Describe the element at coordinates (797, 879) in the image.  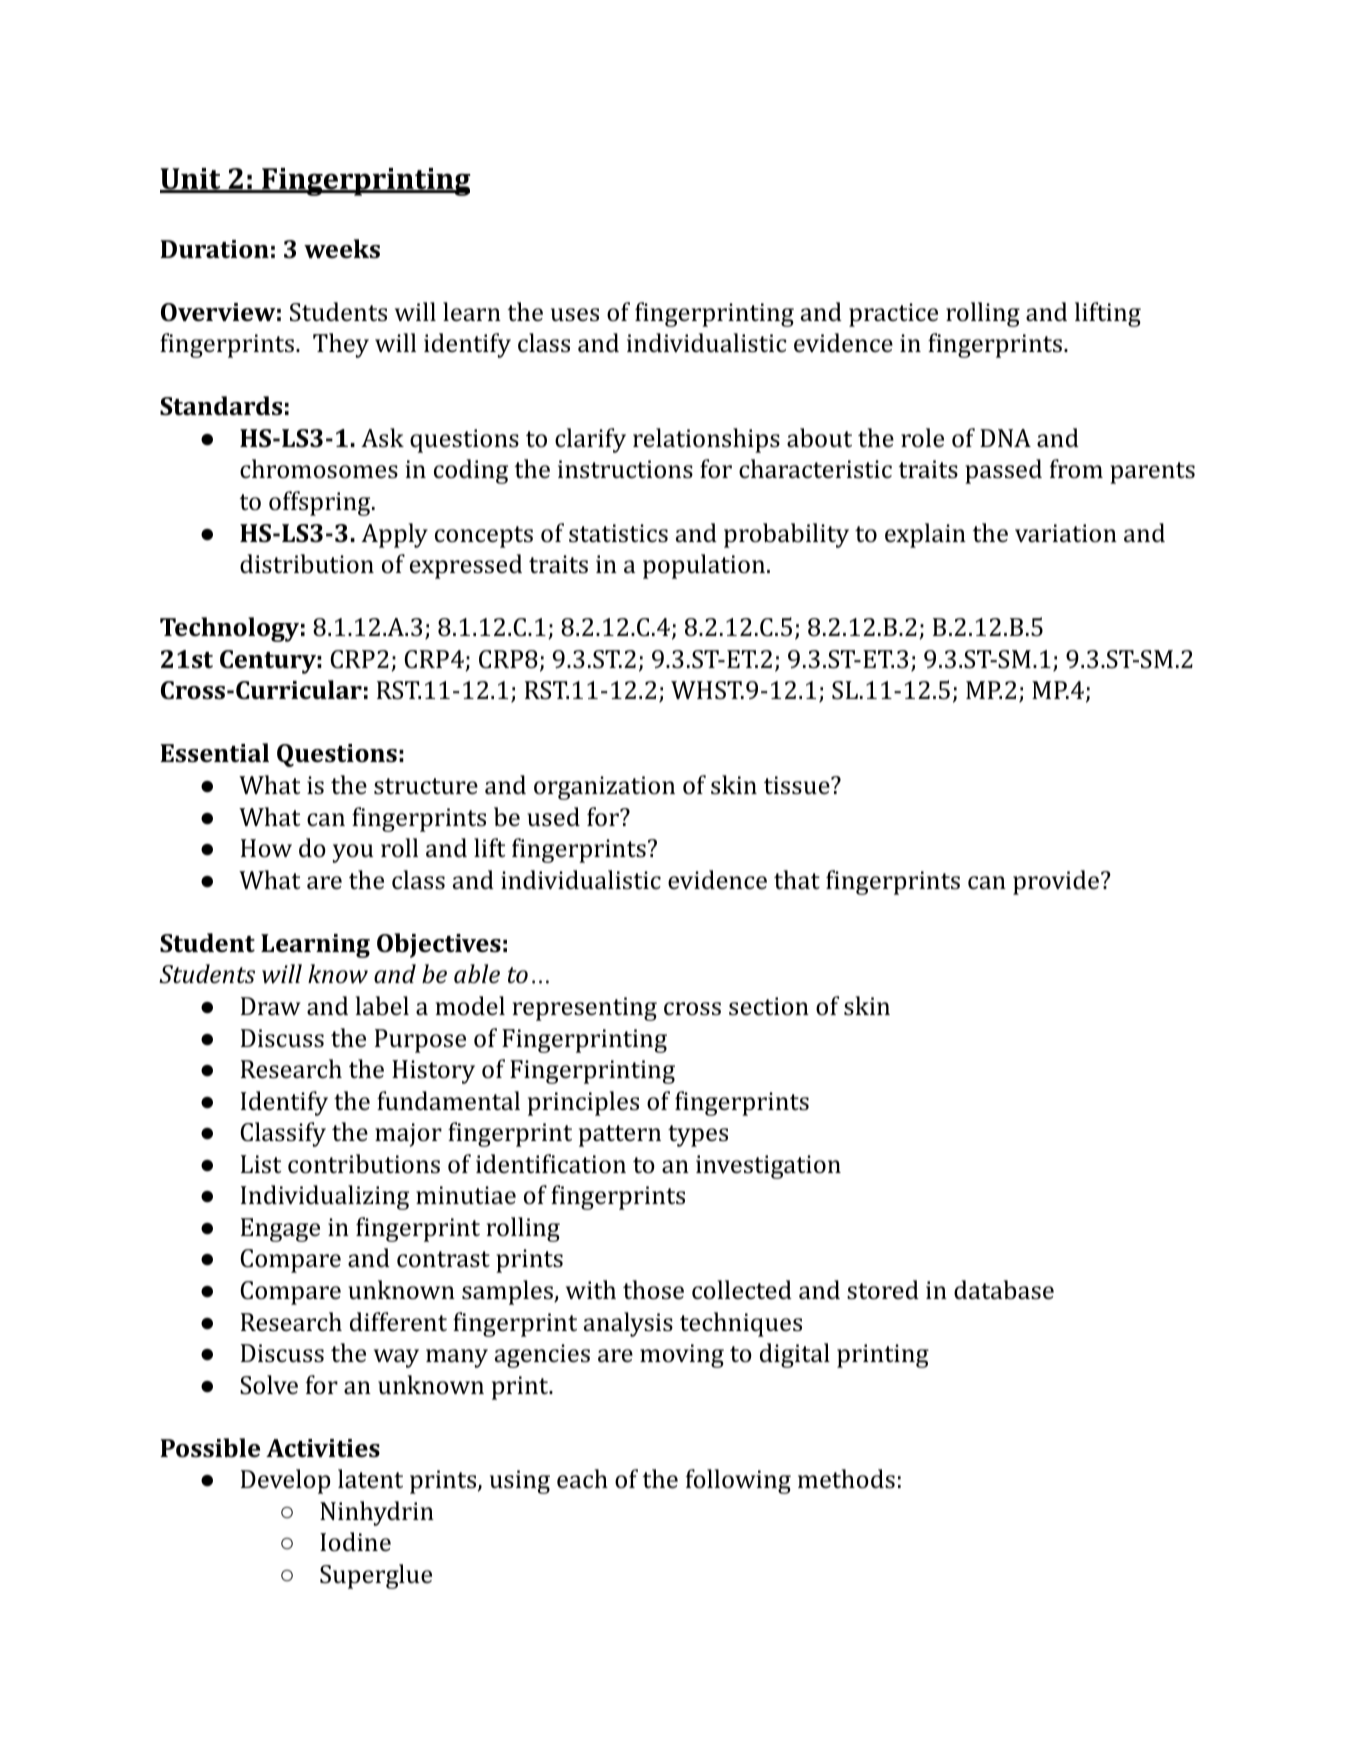
I see `that` at that location.
